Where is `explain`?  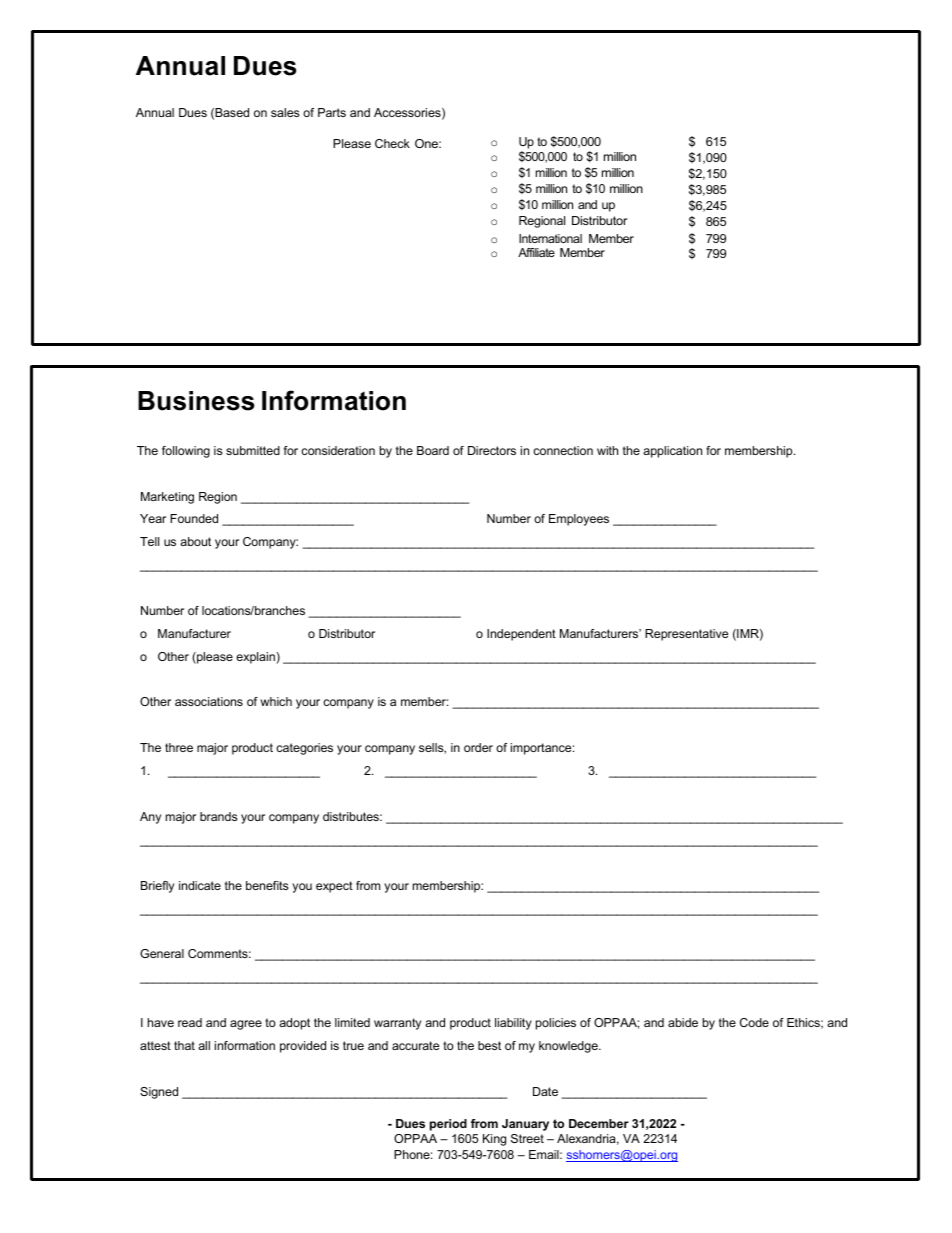 explain is located at coordinates (256, 658).
